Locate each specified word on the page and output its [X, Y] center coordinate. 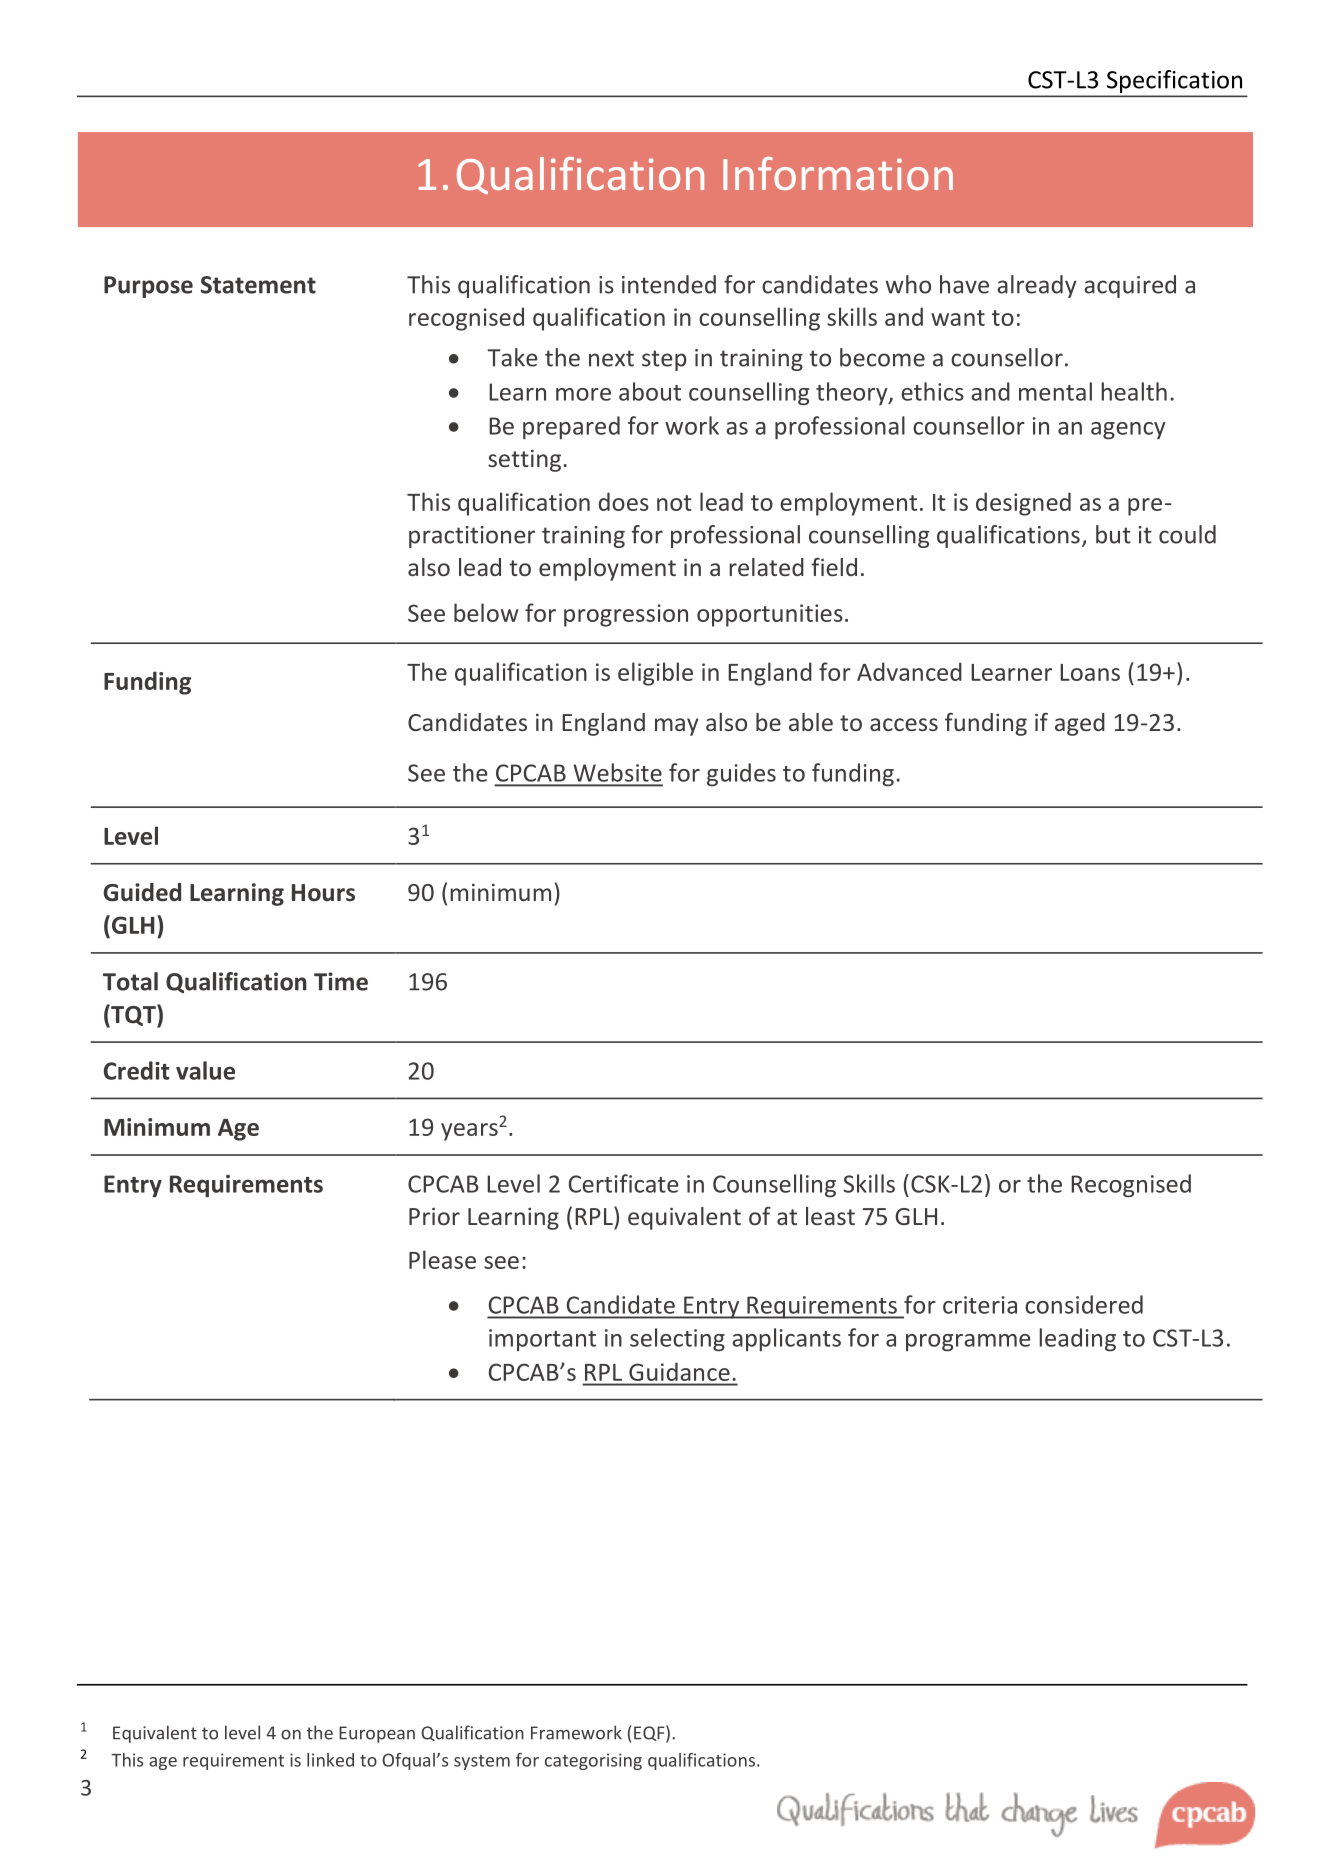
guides [741, 775]
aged [1080, 724]
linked [330, 1760]
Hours [323, 893]
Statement [258, 285]
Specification [1174, 83]
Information [838, 173]
